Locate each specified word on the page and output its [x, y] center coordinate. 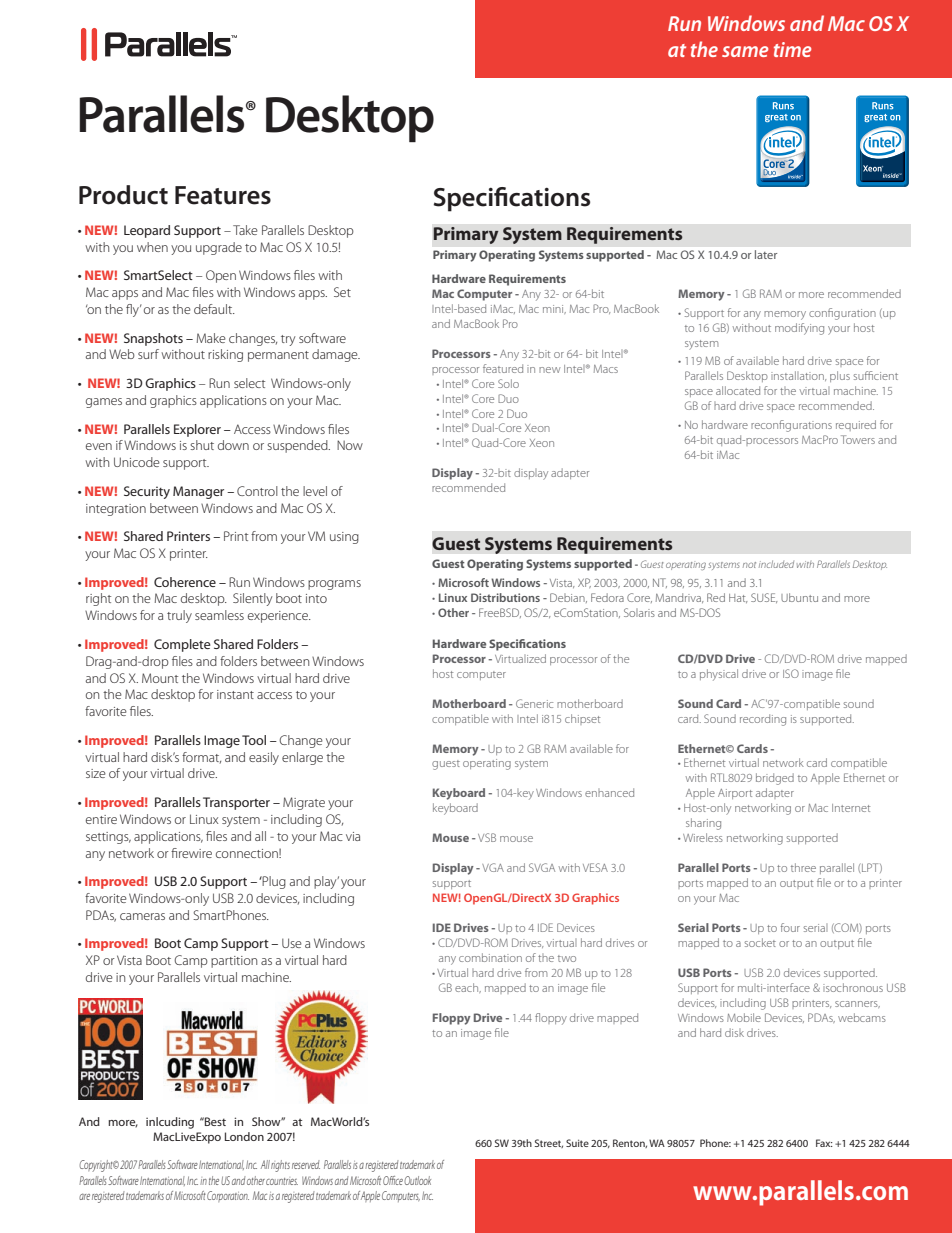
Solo [508, 383]
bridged [775, 779]
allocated [738, 390]
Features [223, 195]
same [745, 51]
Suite [577, 1143]
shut [202, 445]
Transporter [236, 803]
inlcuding [170, 1123]
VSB [487, 837]
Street [549, 1143]
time [792, 49]
